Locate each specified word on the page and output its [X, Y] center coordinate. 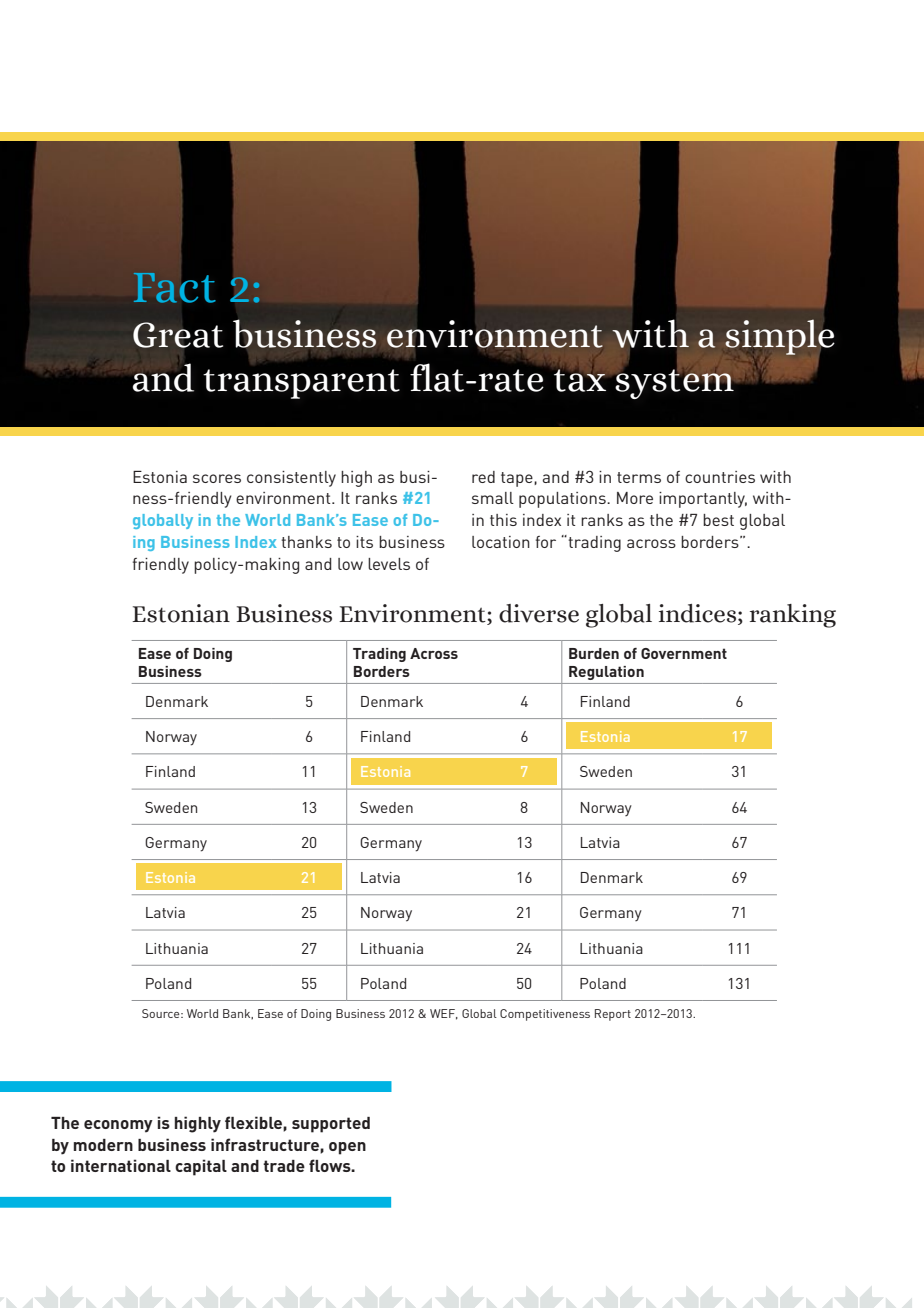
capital [201, 1167]
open [347, 1148]
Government [684, 653]
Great [178, 335]
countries [720, 477]
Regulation [606, 673]
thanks [306, 542]
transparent [301, 384]
